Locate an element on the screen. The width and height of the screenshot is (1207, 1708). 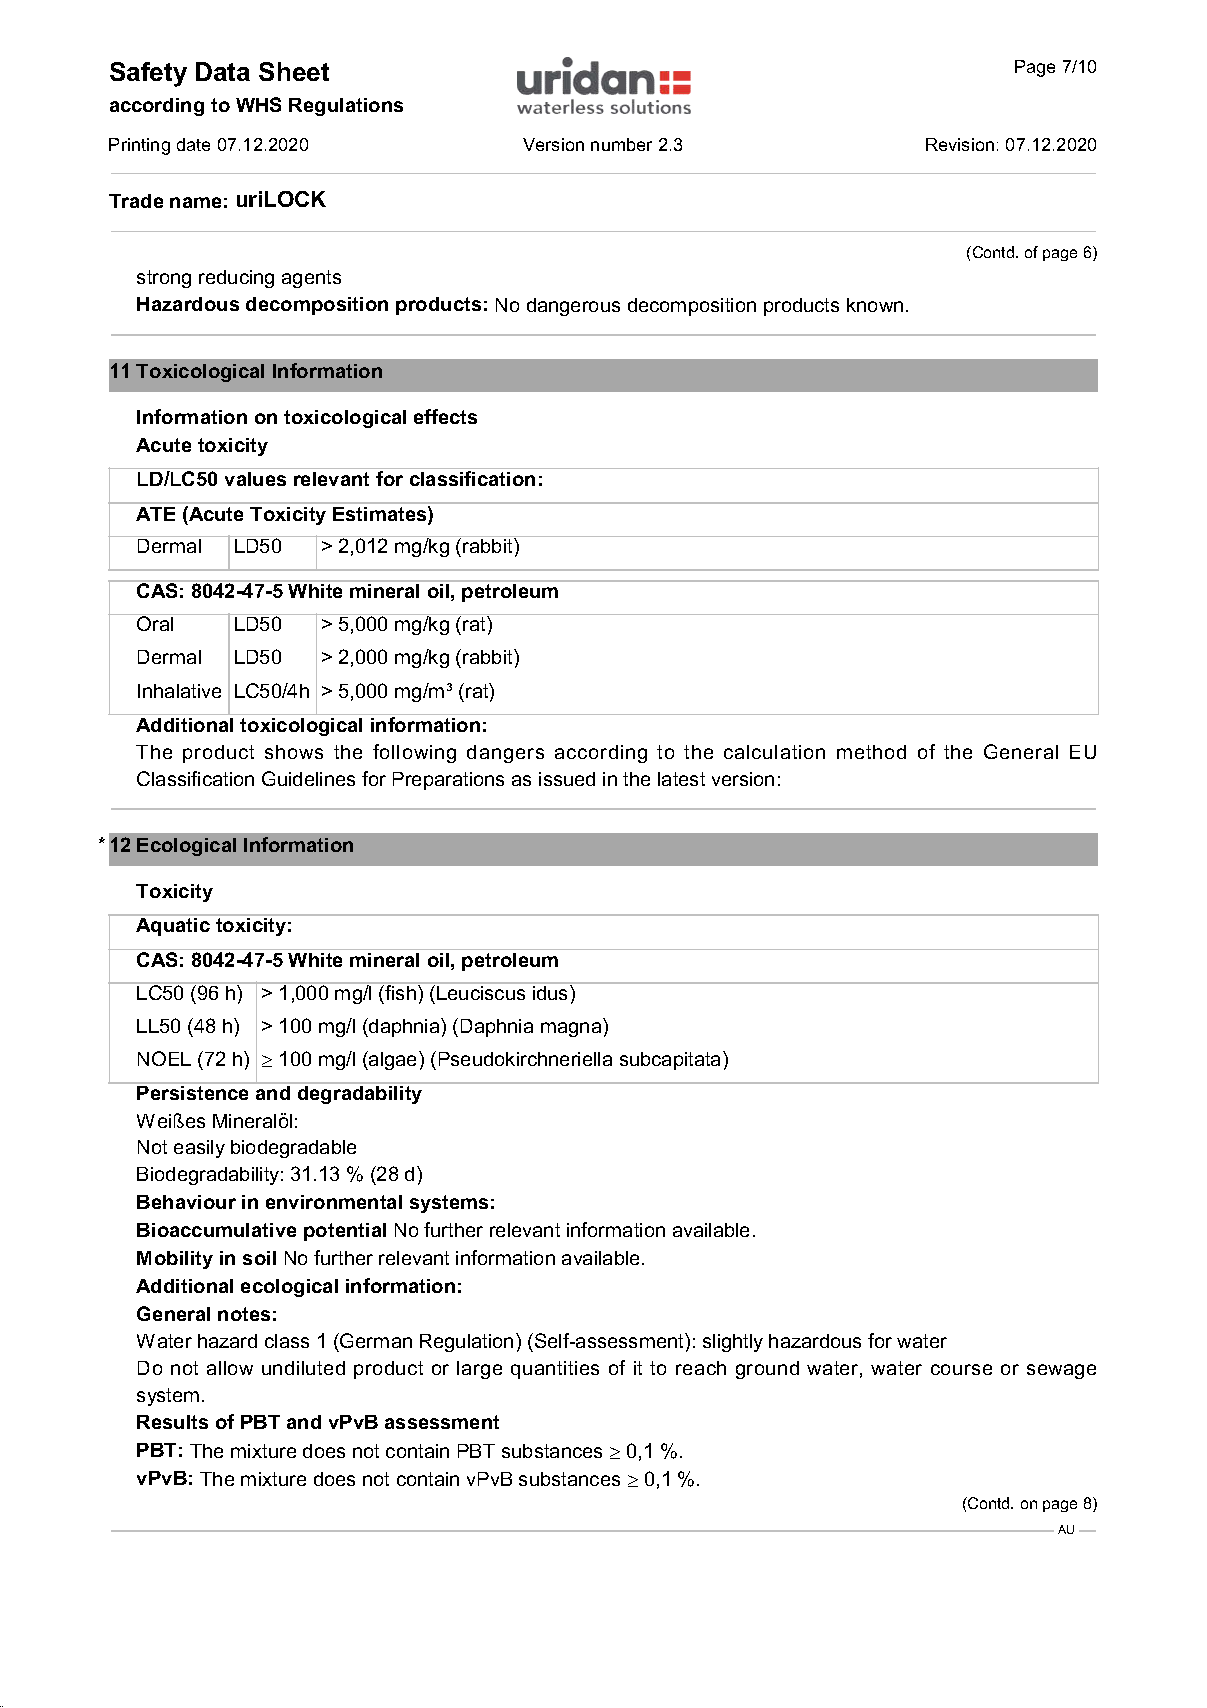
quantities is located at coordinates (555, 1370).
